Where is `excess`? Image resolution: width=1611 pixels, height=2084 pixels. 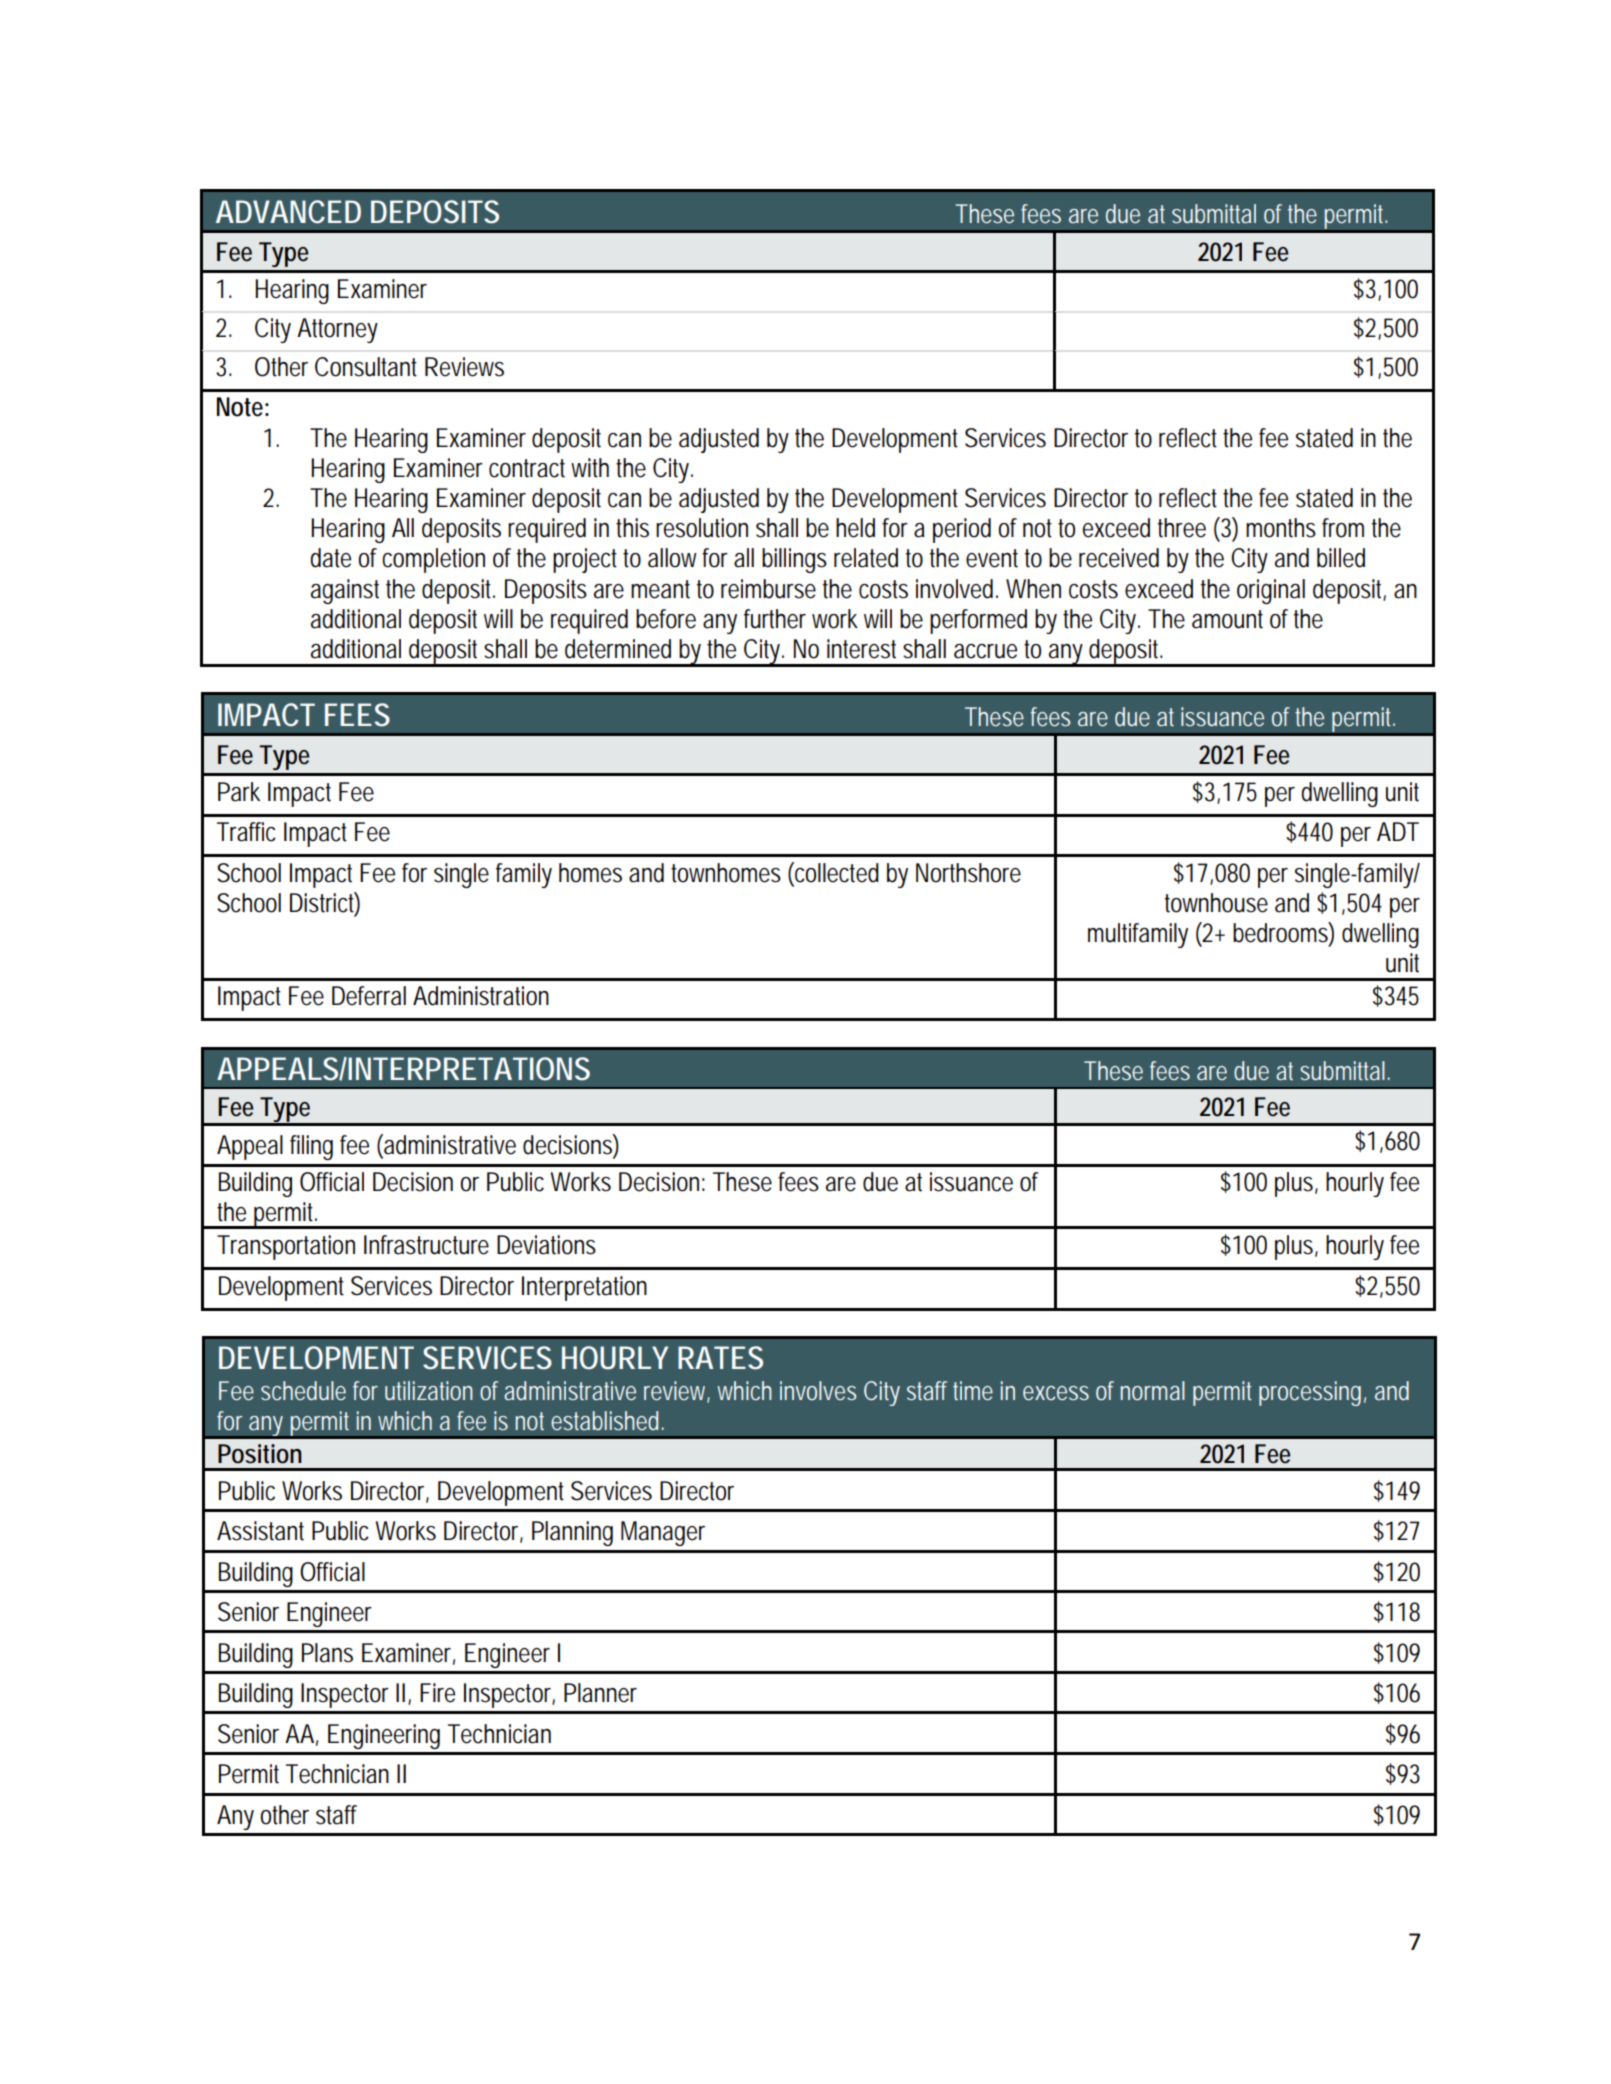
excess is located at coordinates (1056, 1393).
